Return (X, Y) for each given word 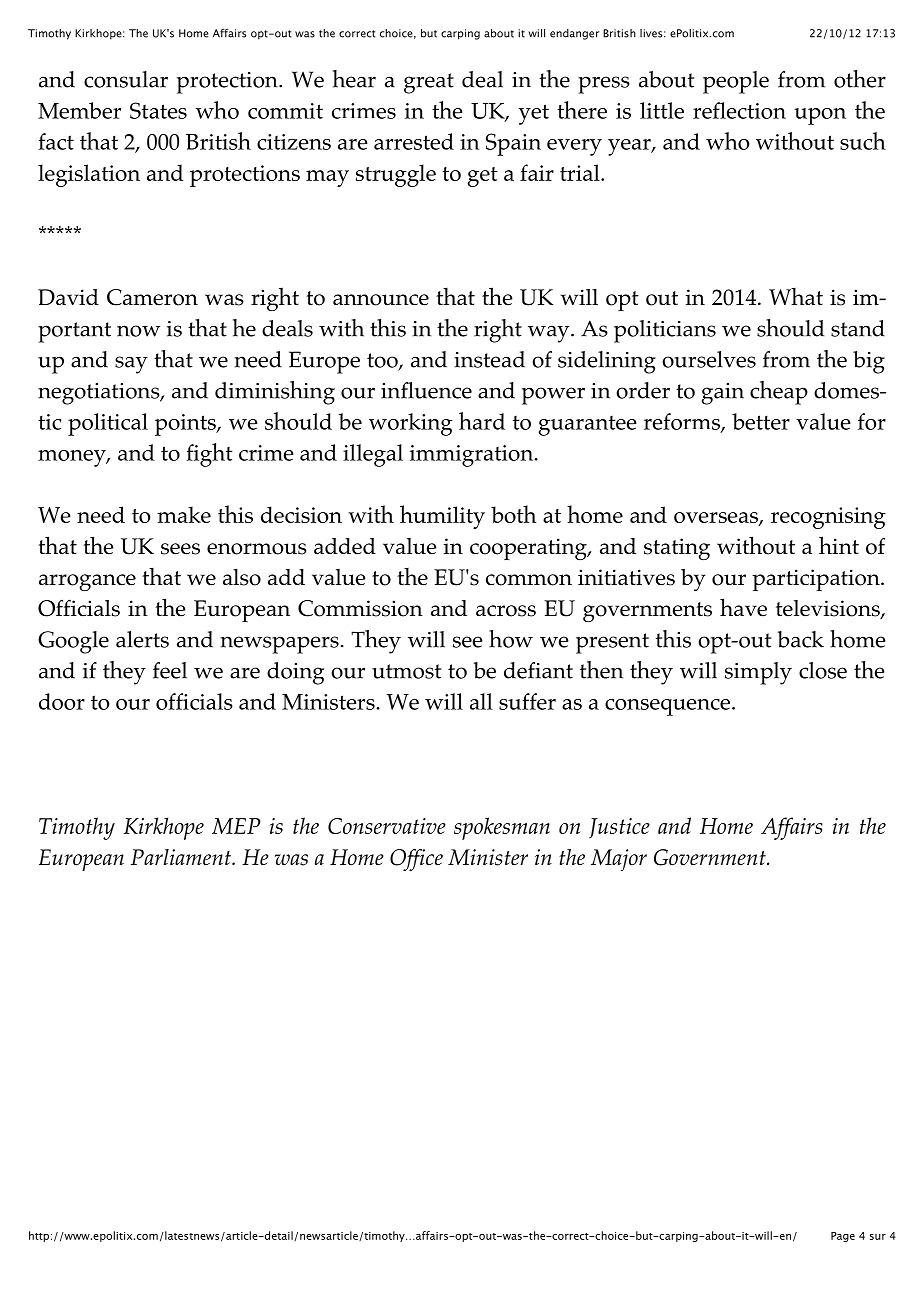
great (429, 83)
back (800, 639)
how (511, 639)
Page (843, 1237)
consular (126, 79)
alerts (142, 639)
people (736, 82)
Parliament (182, 857)
